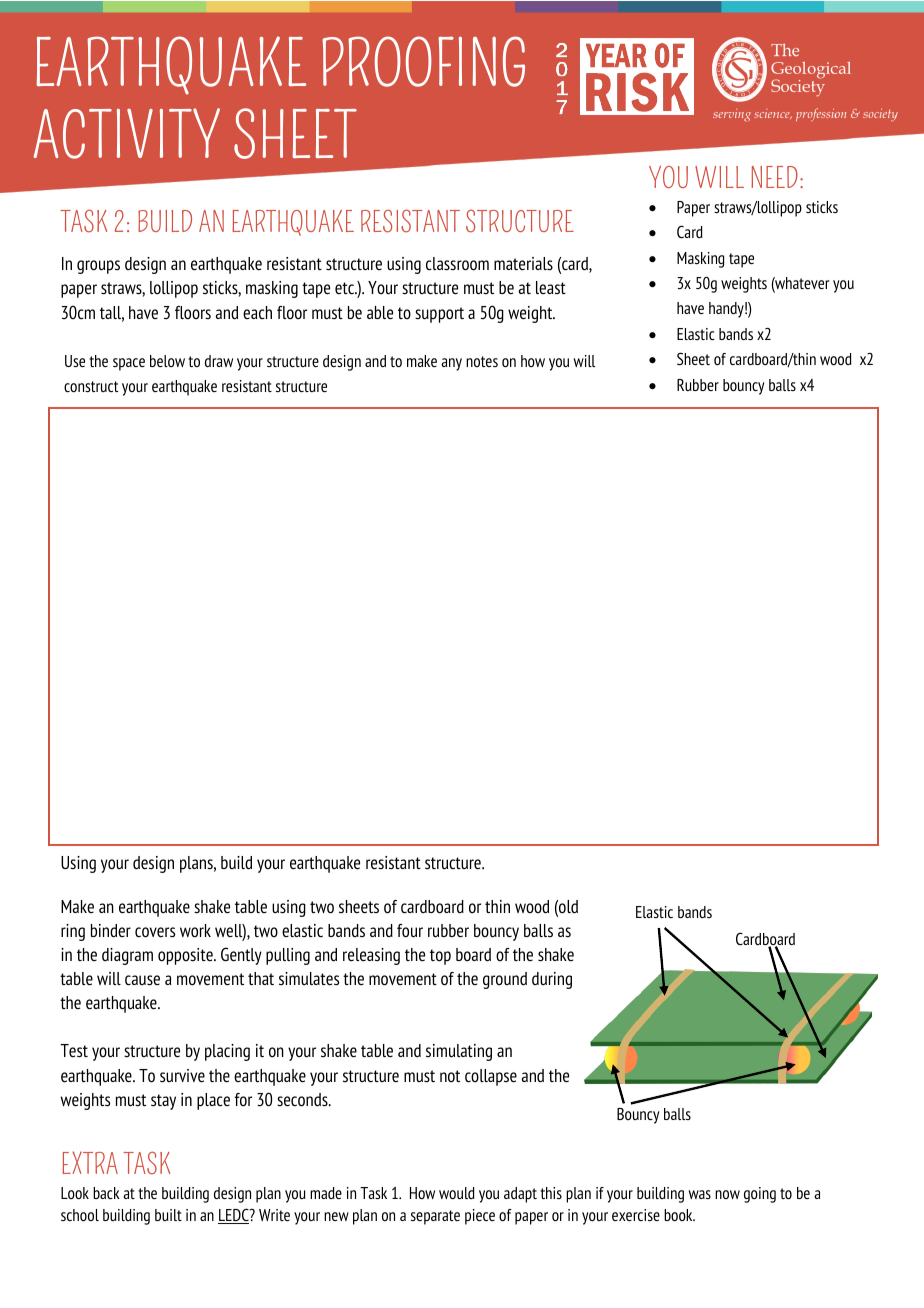  I want to click on NEED, so click(774, 177).
